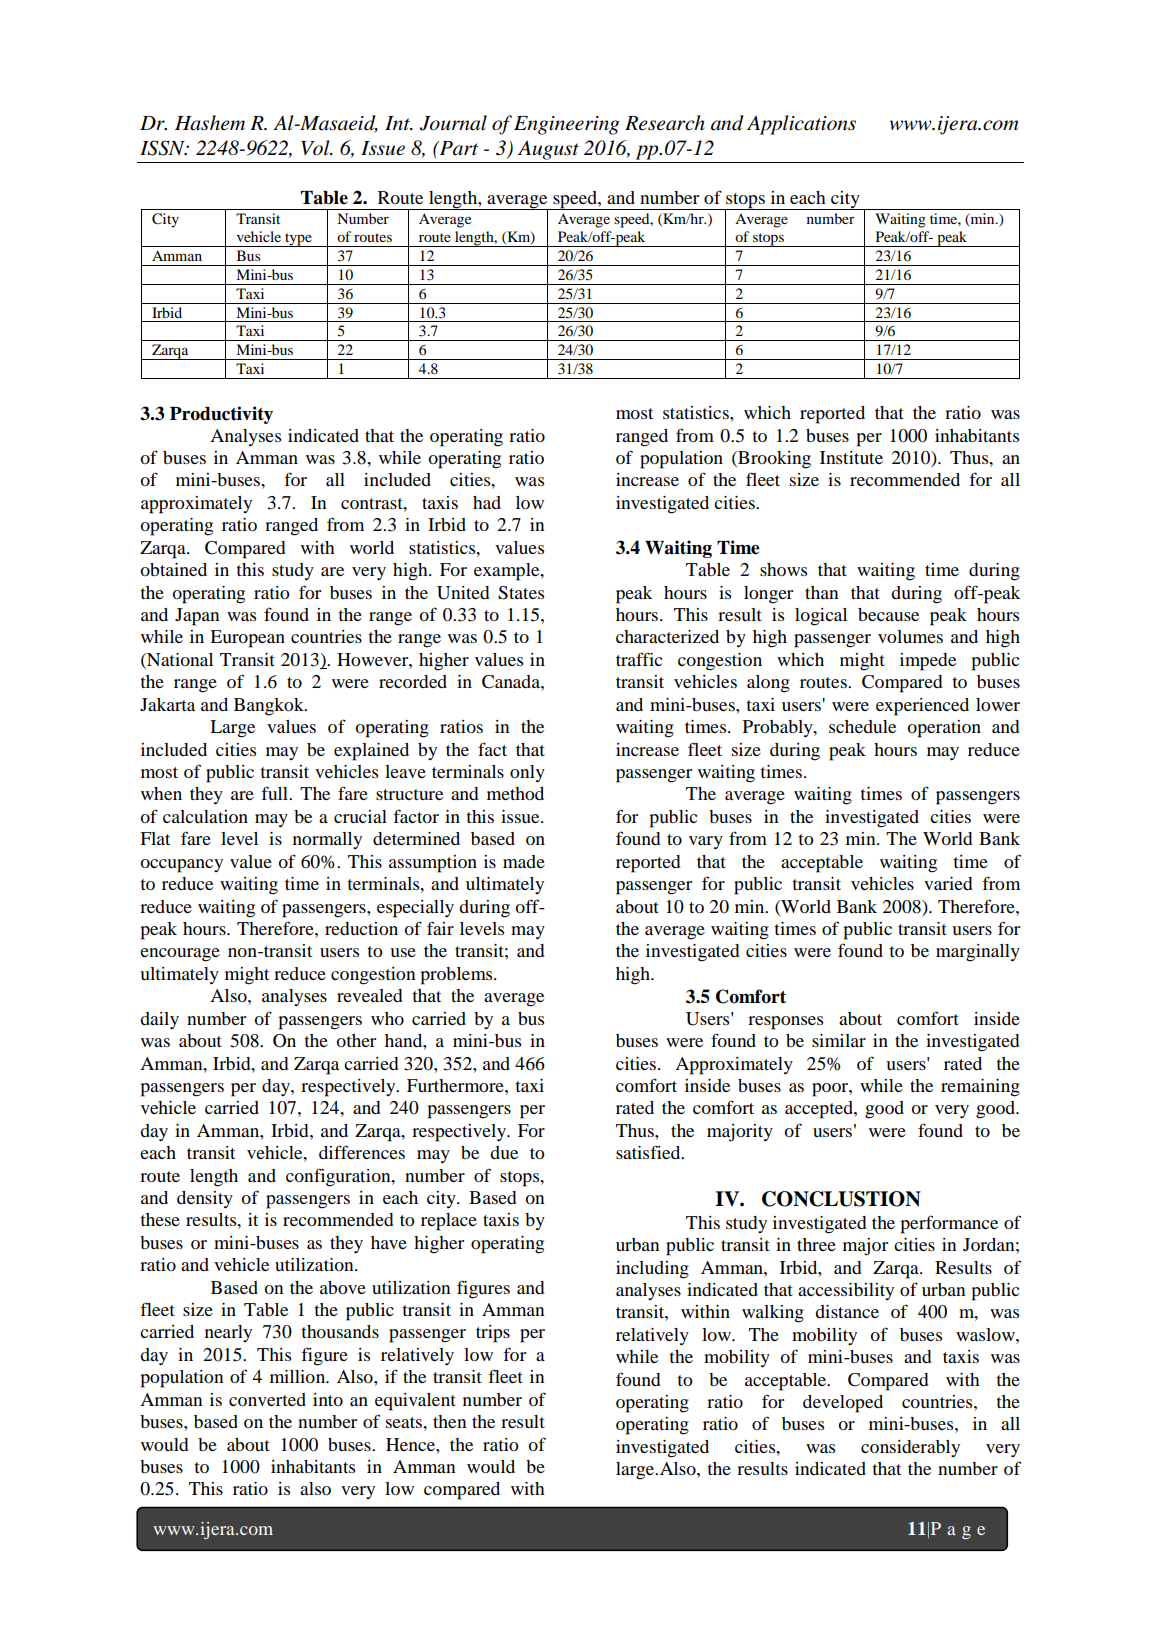  What do you see at coordinates (210, 123) in the image?
I see `Hashem` at bounding box center [210, 123].
